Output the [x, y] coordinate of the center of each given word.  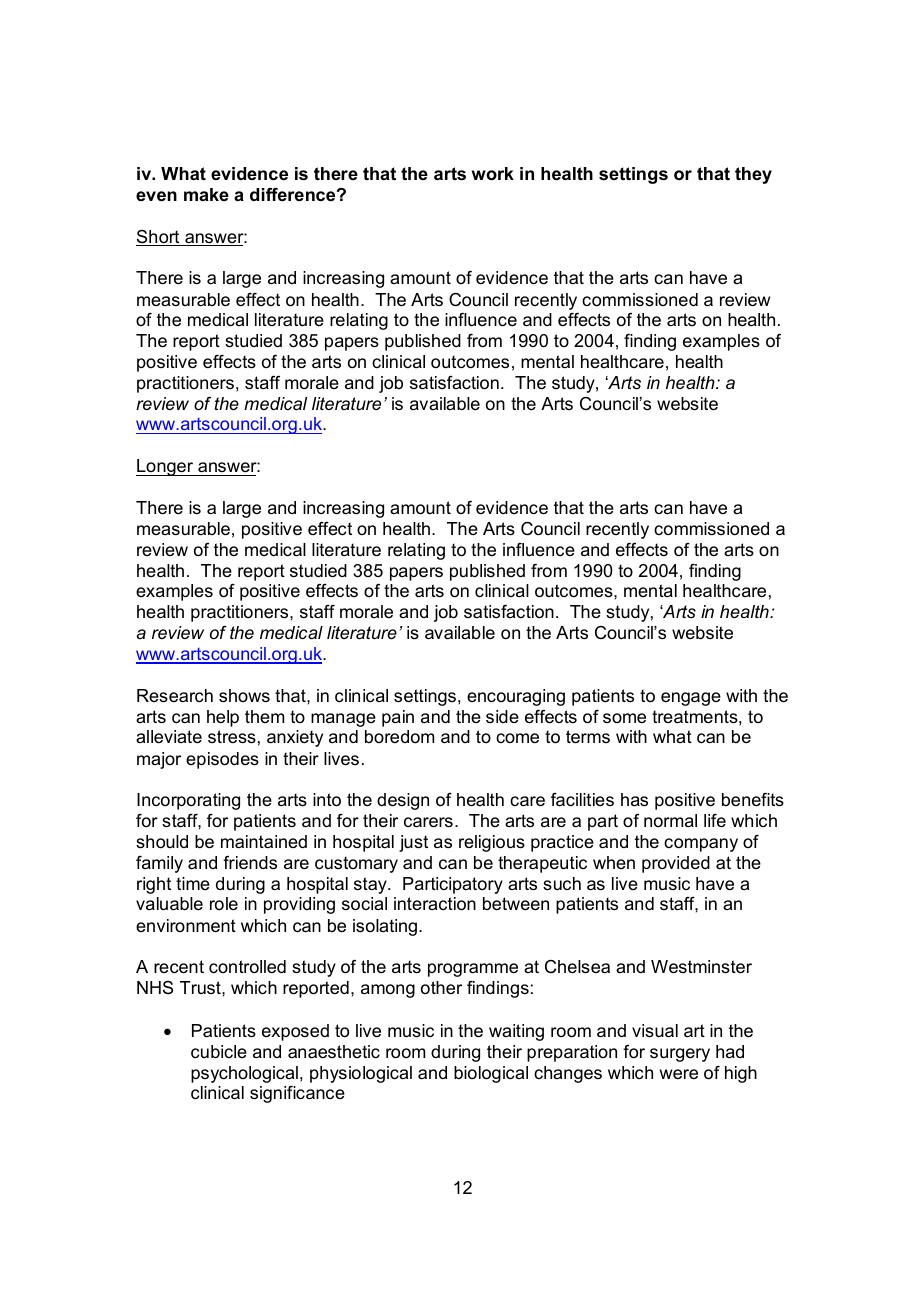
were [679, 1074]
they [753, 175]
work [493, 174]
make [206, 194]
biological [491, 1074]
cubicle [219, 1052]
